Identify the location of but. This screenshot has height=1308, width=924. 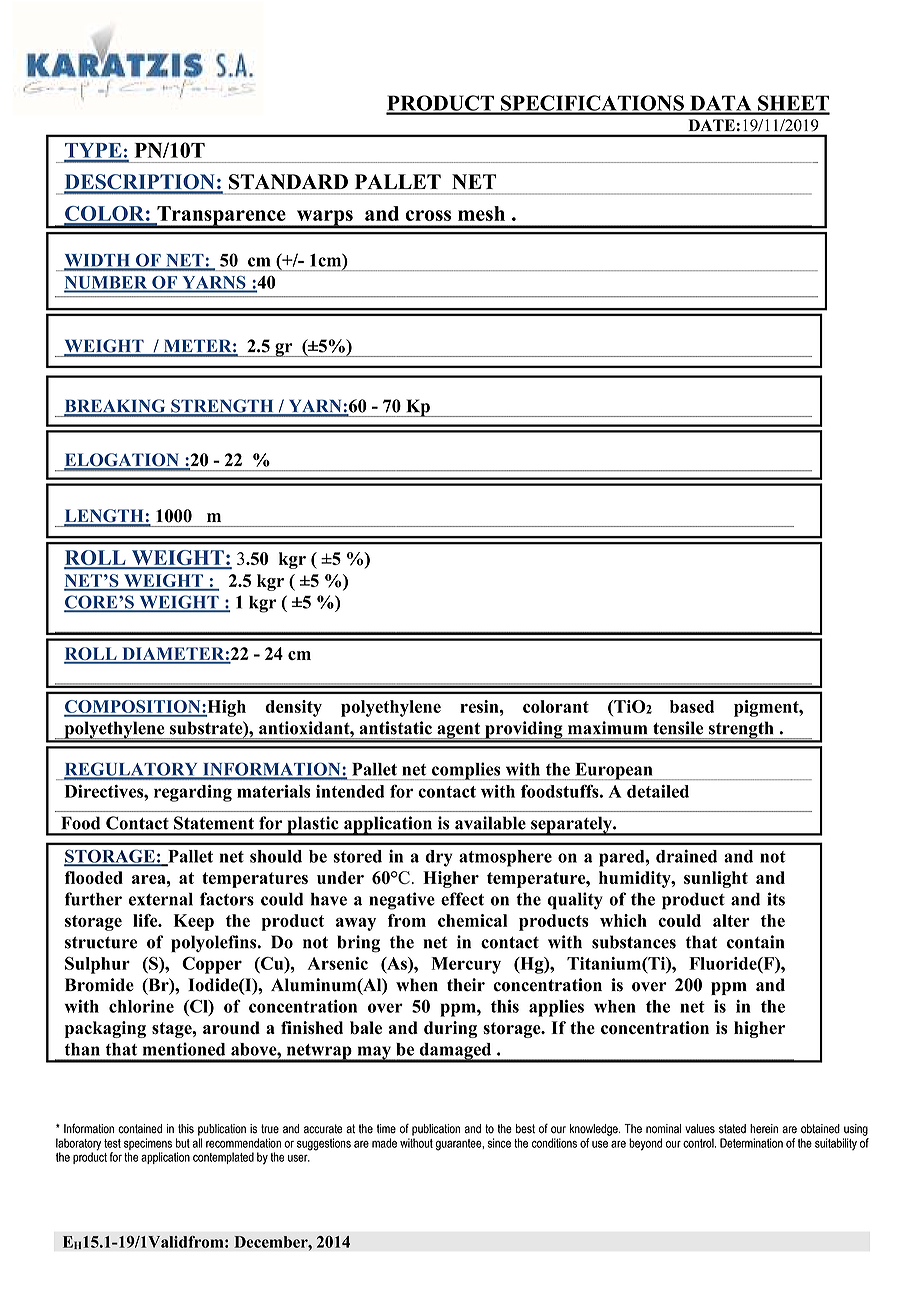
(183, 1143).
